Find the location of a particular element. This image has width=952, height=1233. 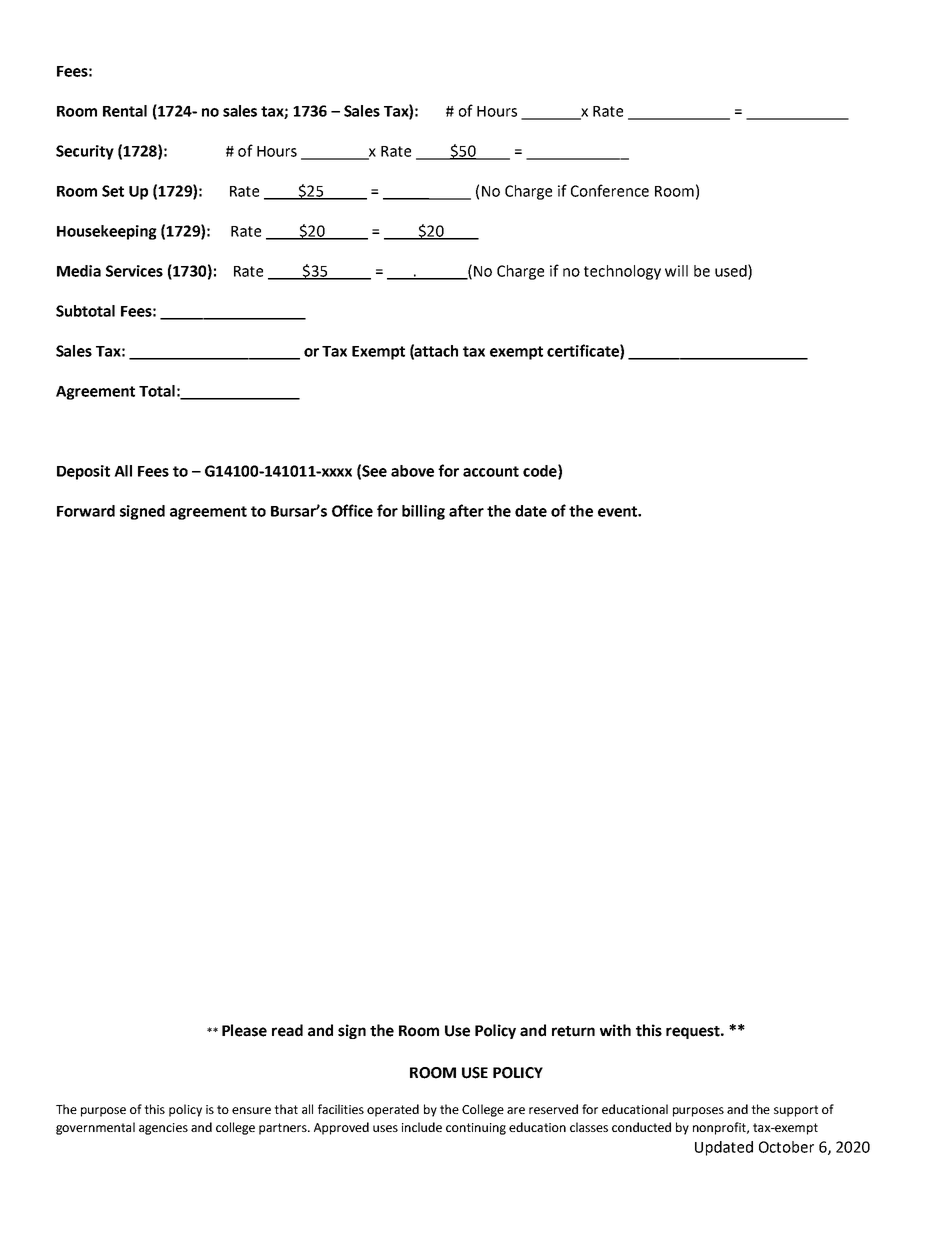

Conference is located at coordinates (610, 190).
